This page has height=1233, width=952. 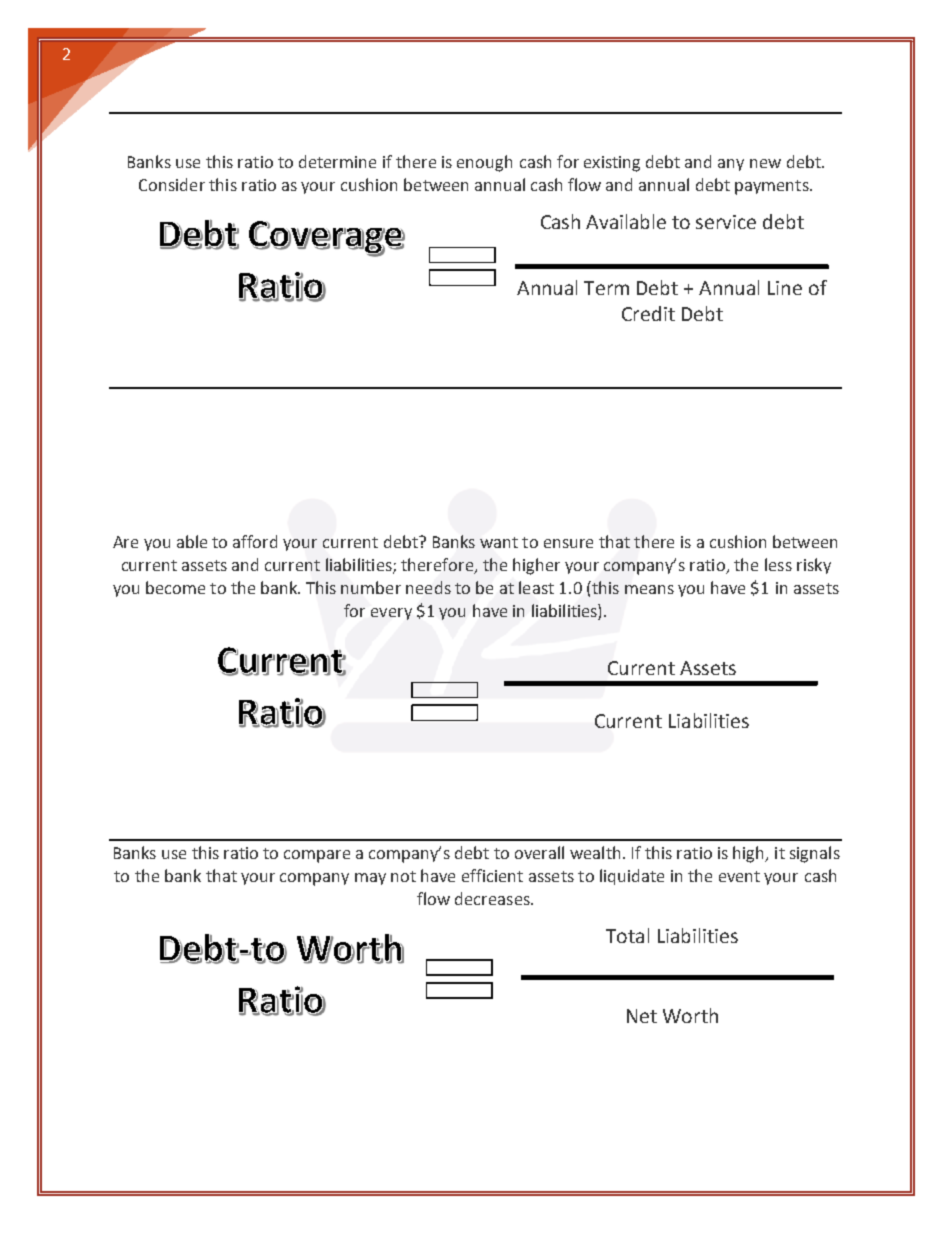 I want to click on less, so click(x=778, y=564).
